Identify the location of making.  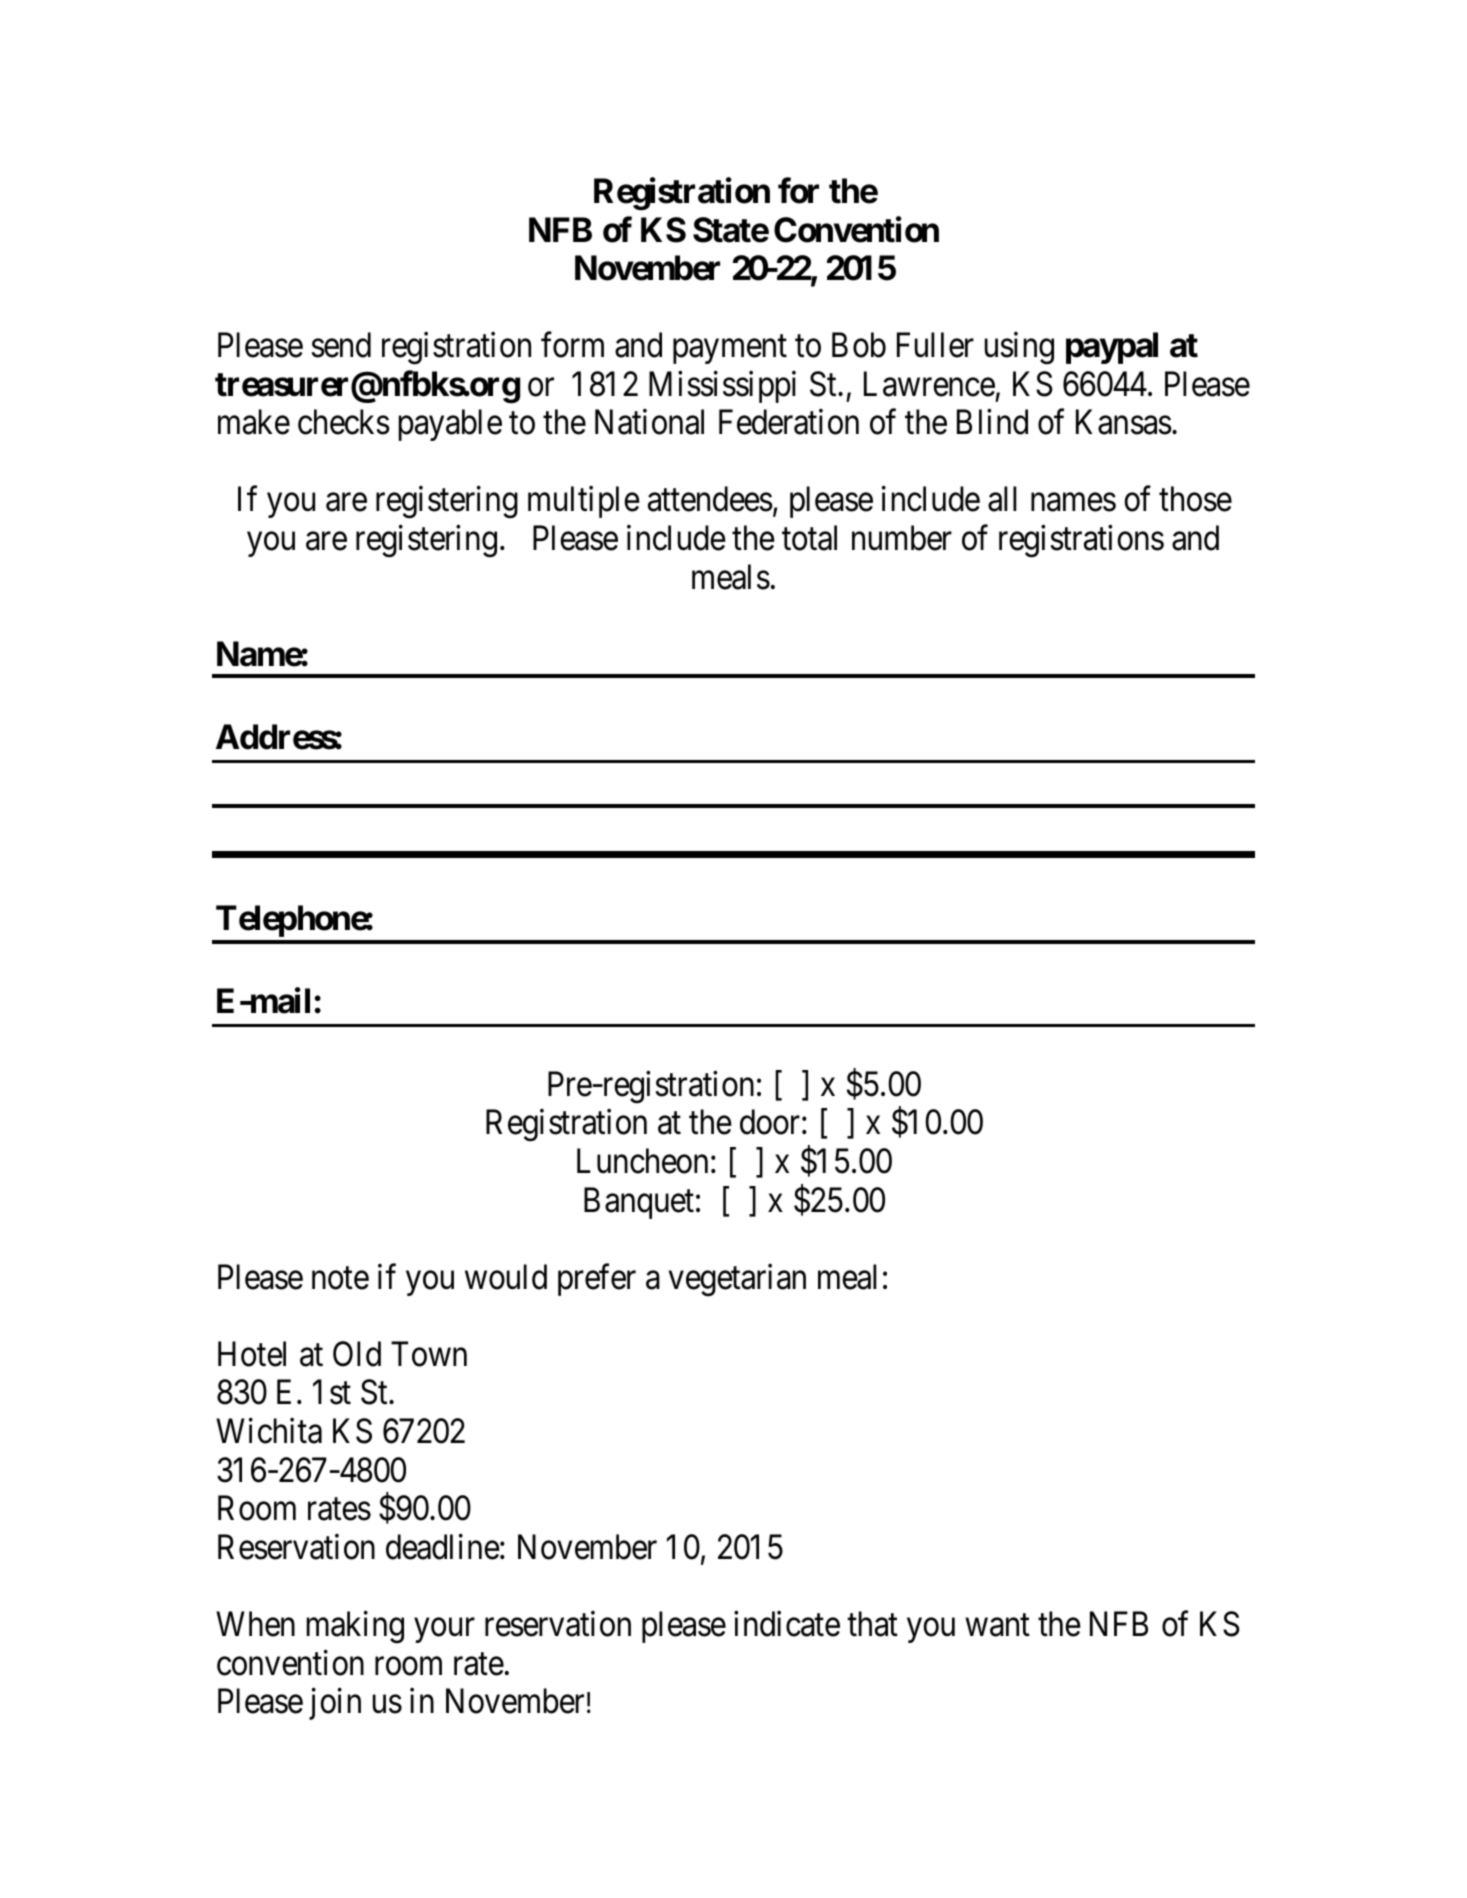
(355, 1627).
